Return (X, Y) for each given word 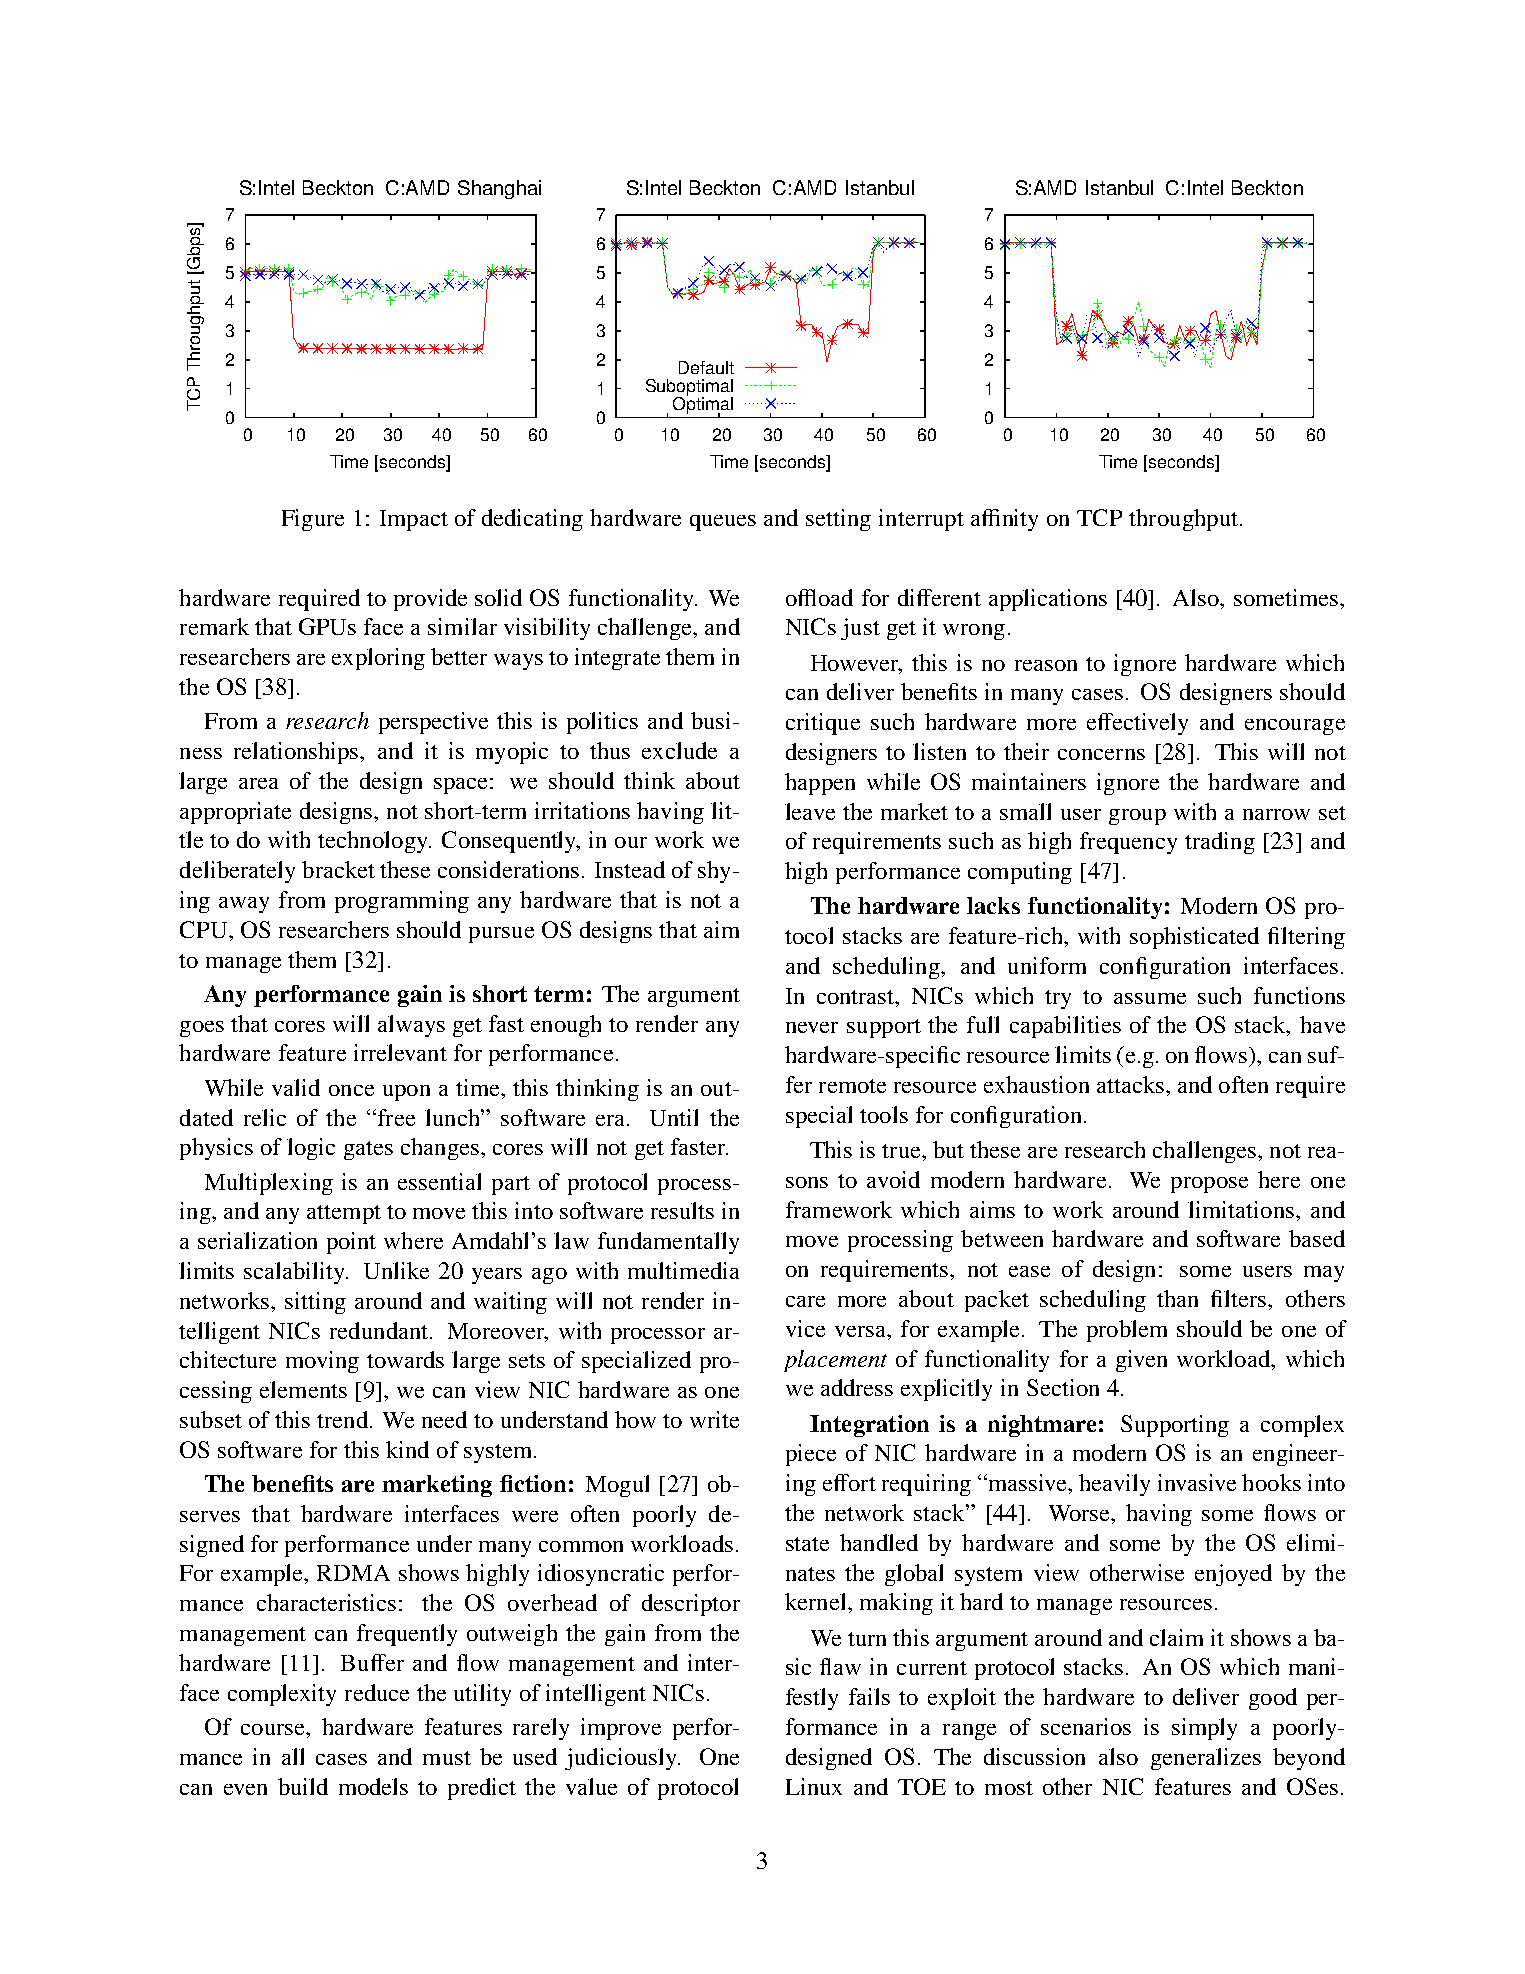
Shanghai (499, 189)
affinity (1004, 520)
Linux (814, 1786)
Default (706, 367)
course (274, 1729)
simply (1204, 1729)
